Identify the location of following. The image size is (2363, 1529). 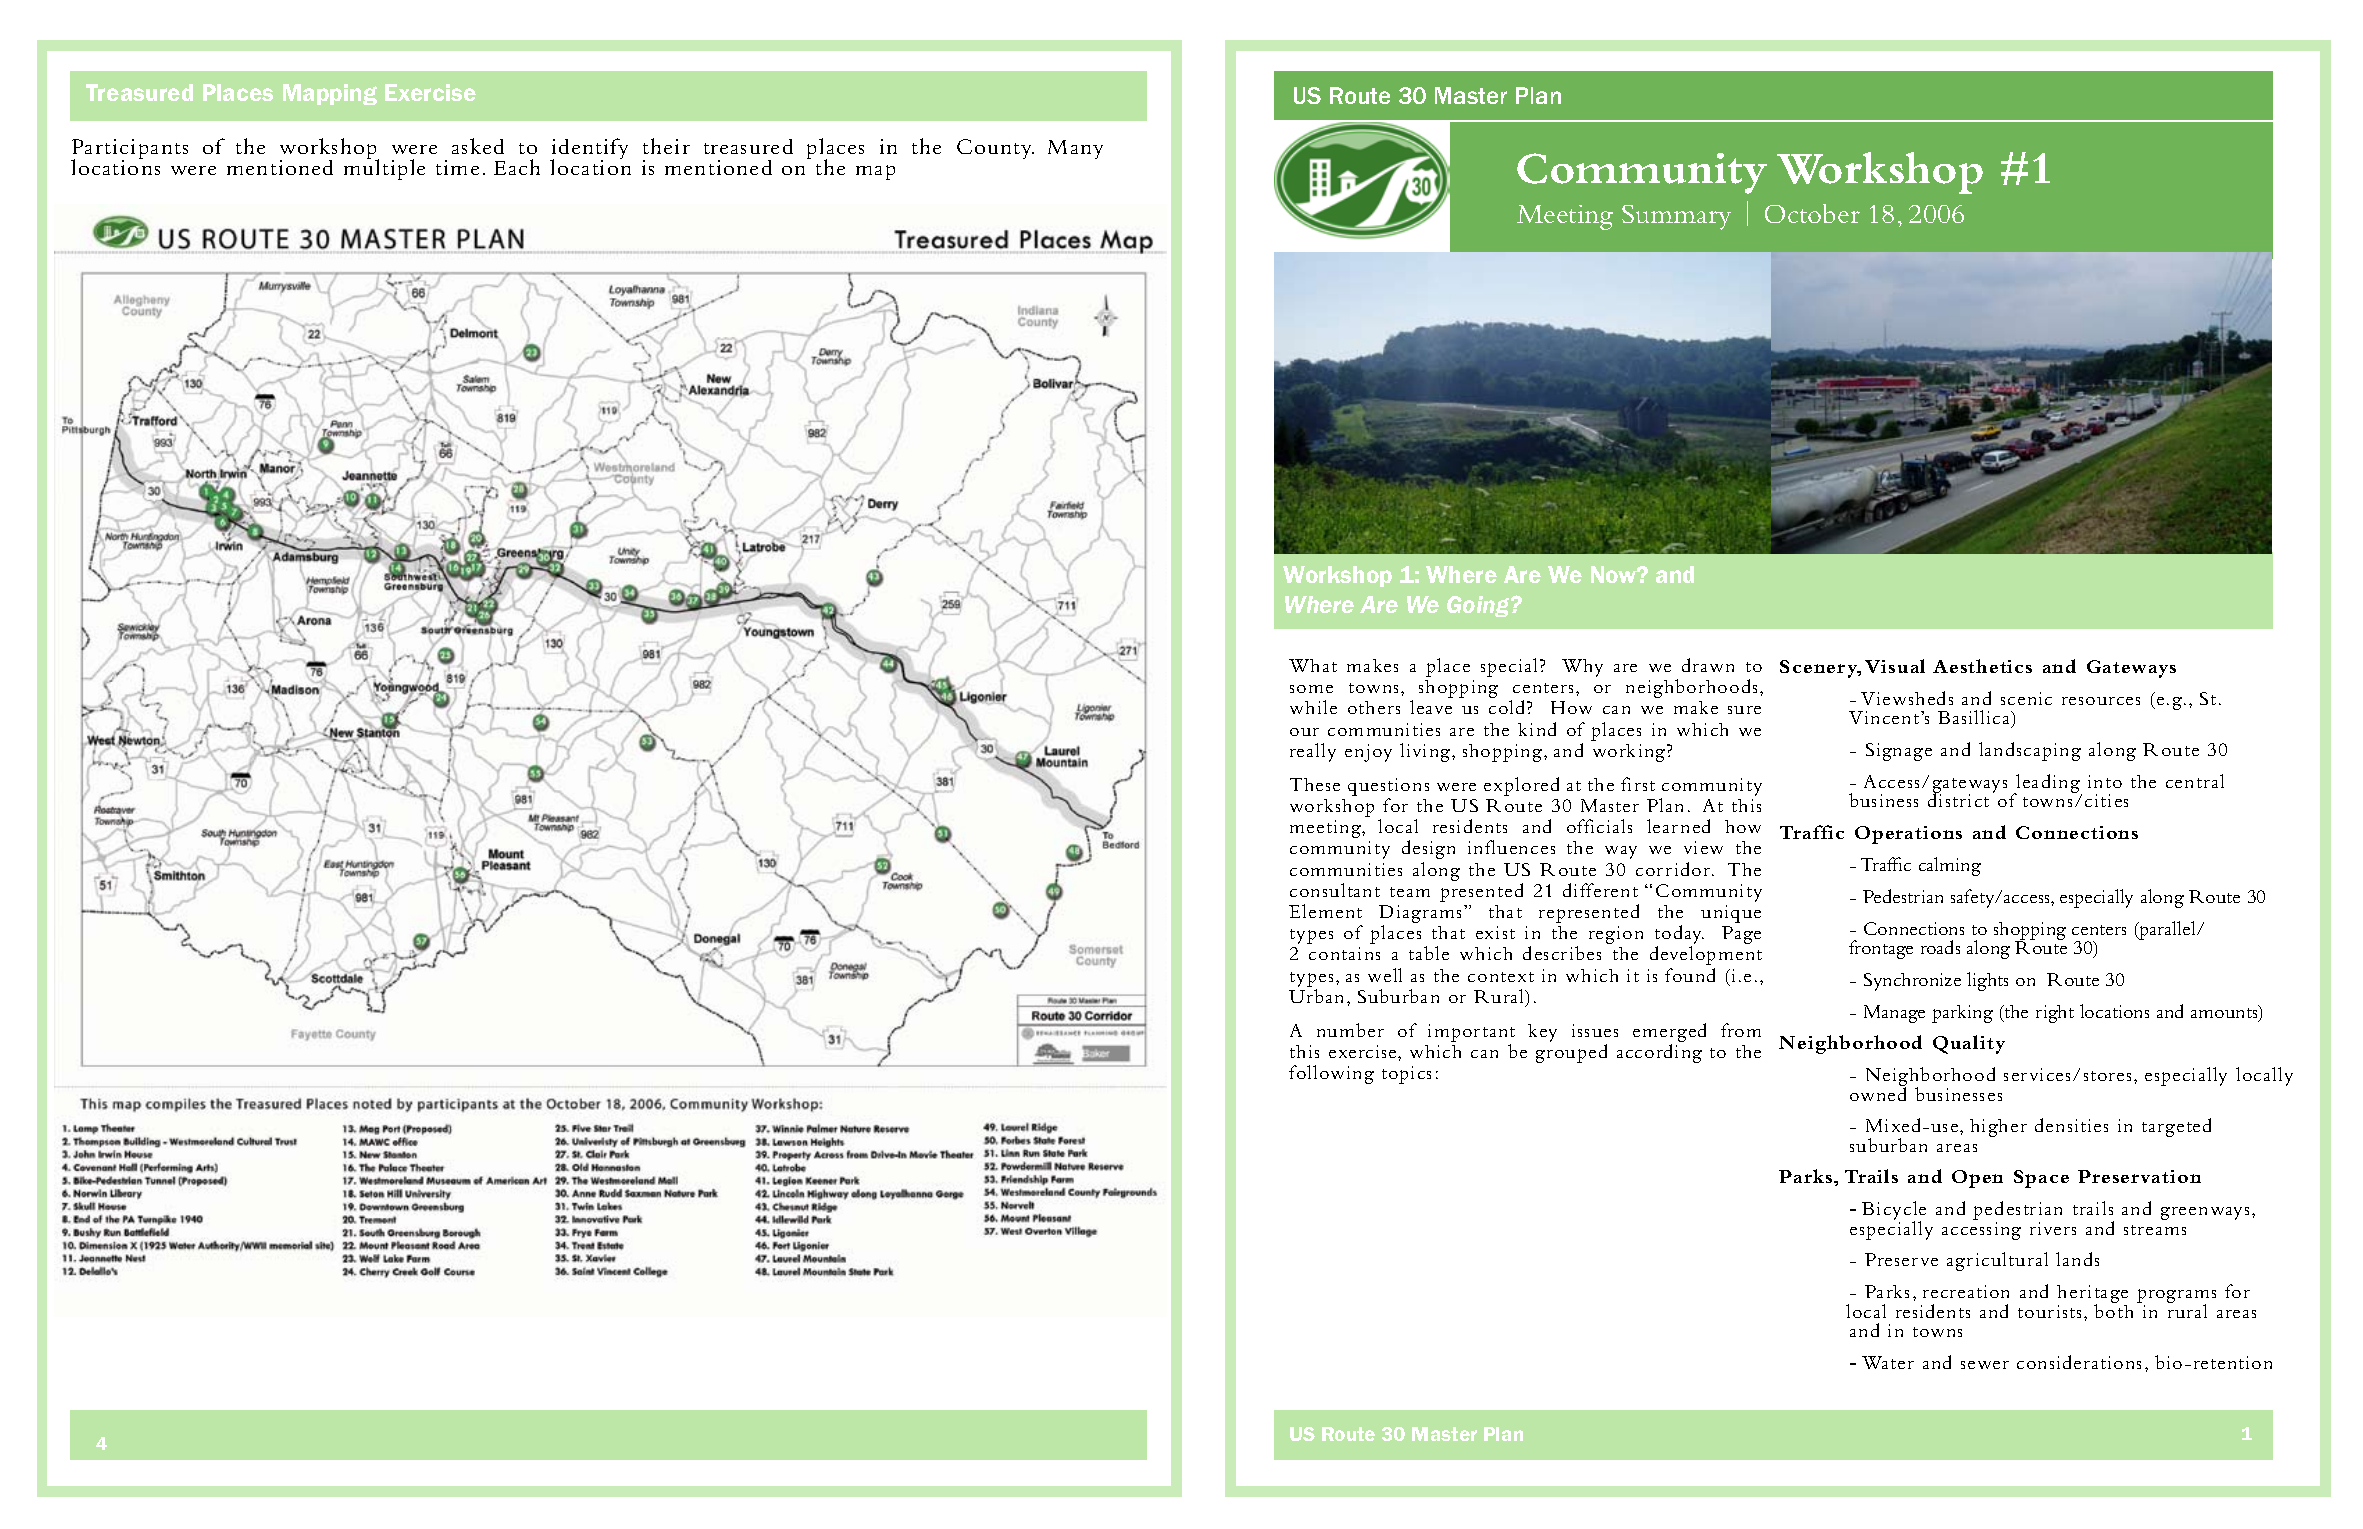
(1331, 1074).
